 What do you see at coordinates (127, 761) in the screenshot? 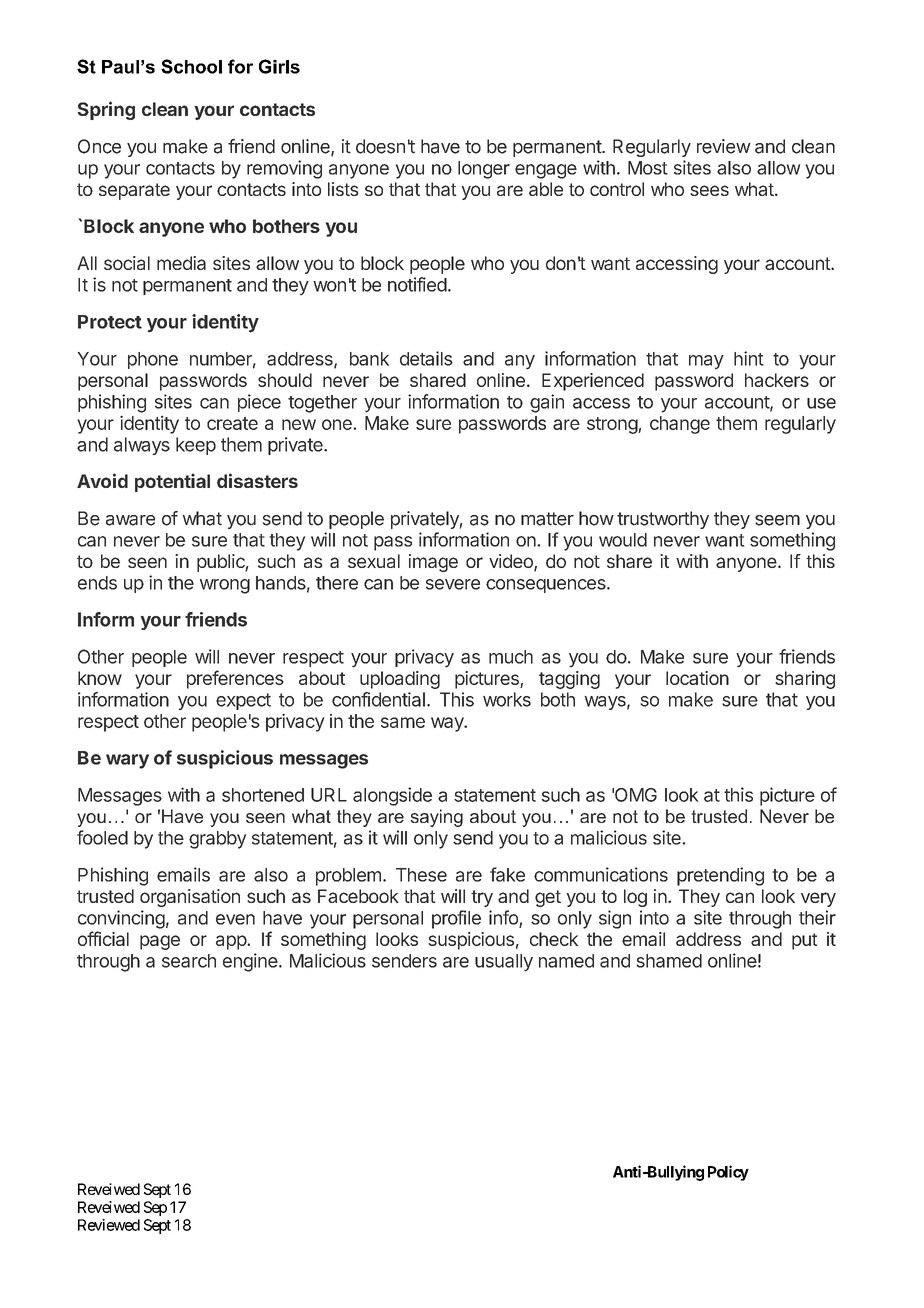
I see `wary` at bounding box center [127, 761].
